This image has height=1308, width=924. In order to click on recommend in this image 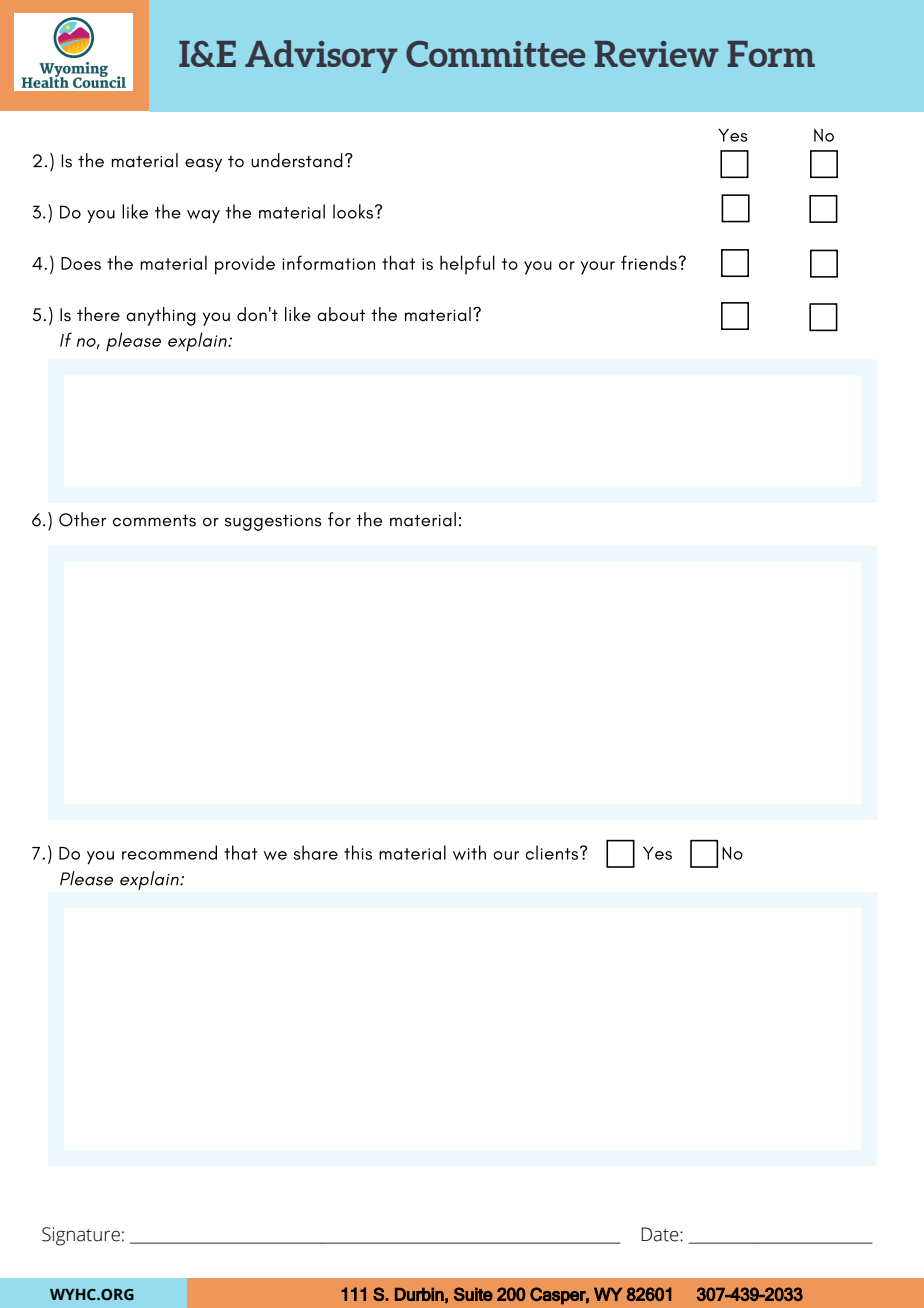, I will do `click(169, 852)`.
